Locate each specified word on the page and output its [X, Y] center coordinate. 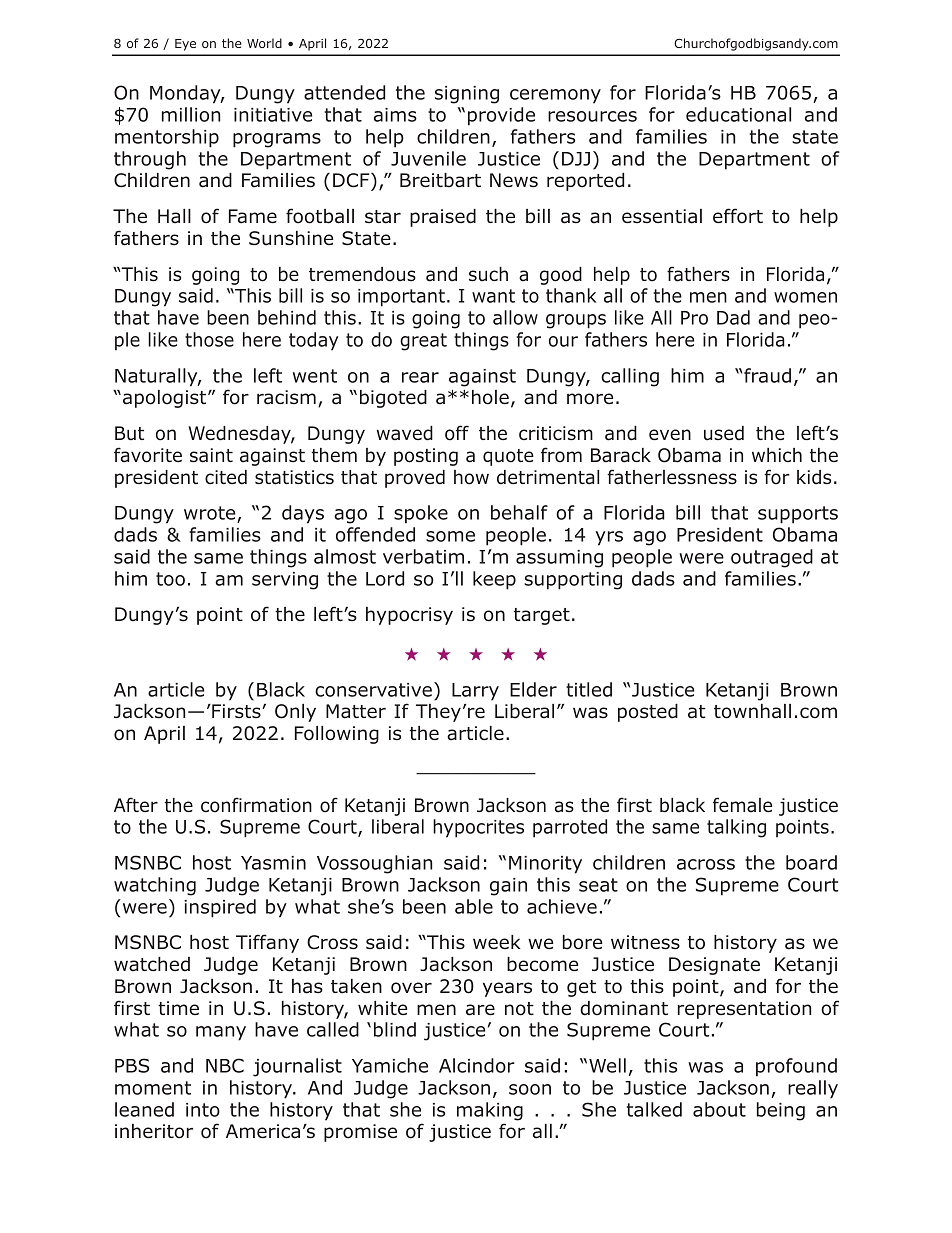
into [203, 1110]
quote [508, 457]
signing [467, 95]
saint [211, 455]
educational [738, 114]
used [724, 433]
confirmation [256, 805]
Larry [475, 692]
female [742, 805]
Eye [185, 45]
